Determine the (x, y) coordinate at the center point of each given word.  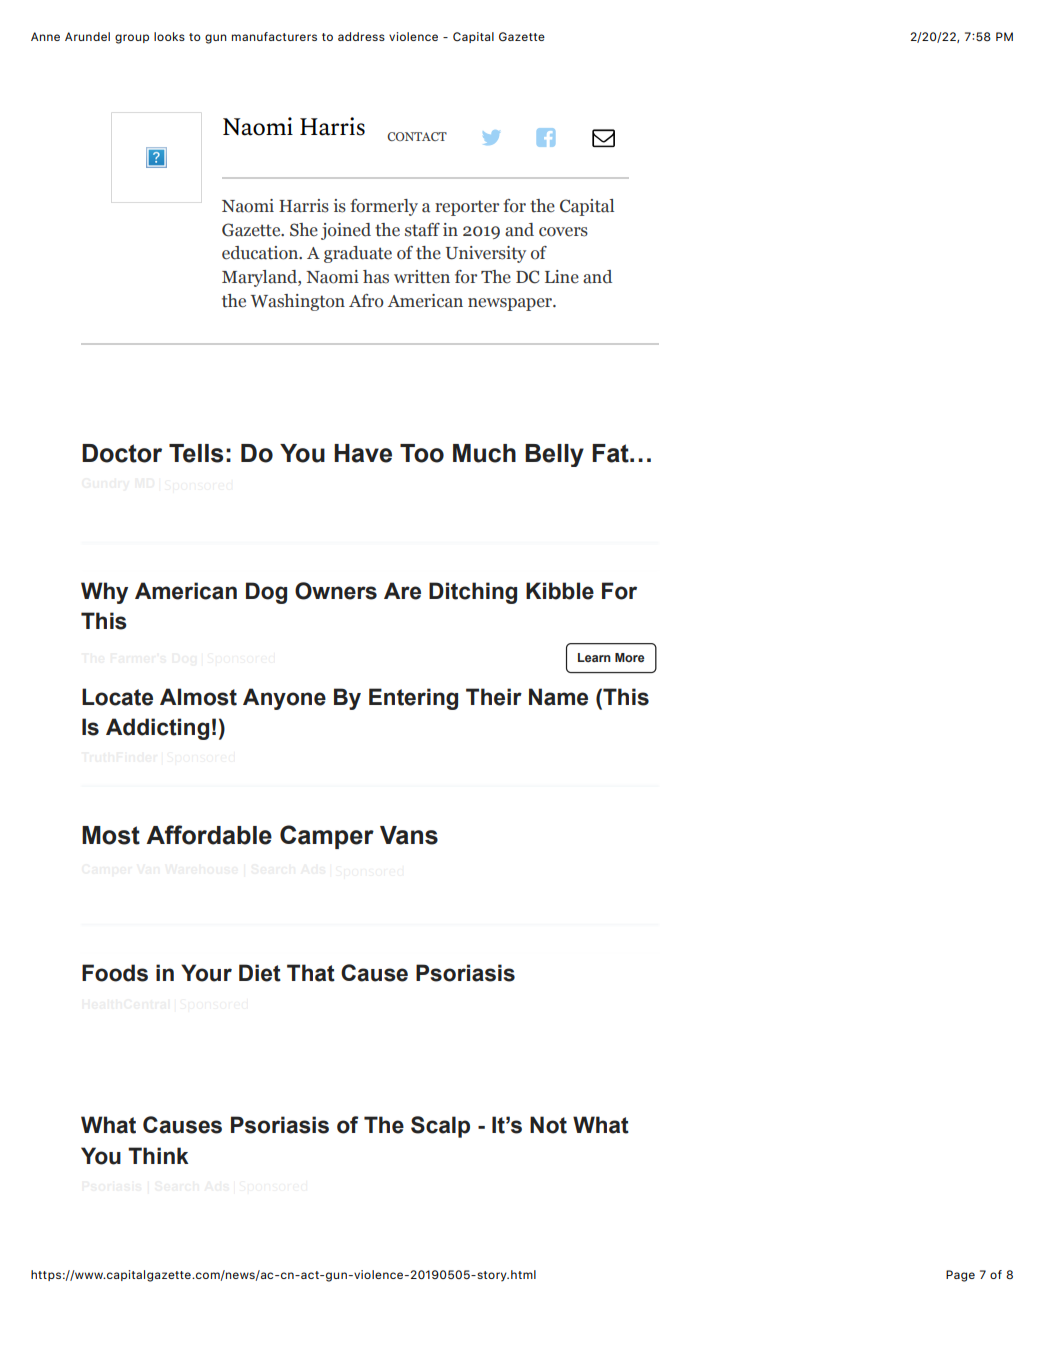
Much (484, 453)
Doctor (122, 453)
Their (494, 697)
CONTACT (417, 136)
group (132, 39)
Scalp (440, 1127)
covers (563, 232)
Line (562, 277)
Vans (409, 835)
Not (548, 1125)
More (630, 657)
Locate (117, 697)
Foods (115, 973)
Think (158, 1155)
